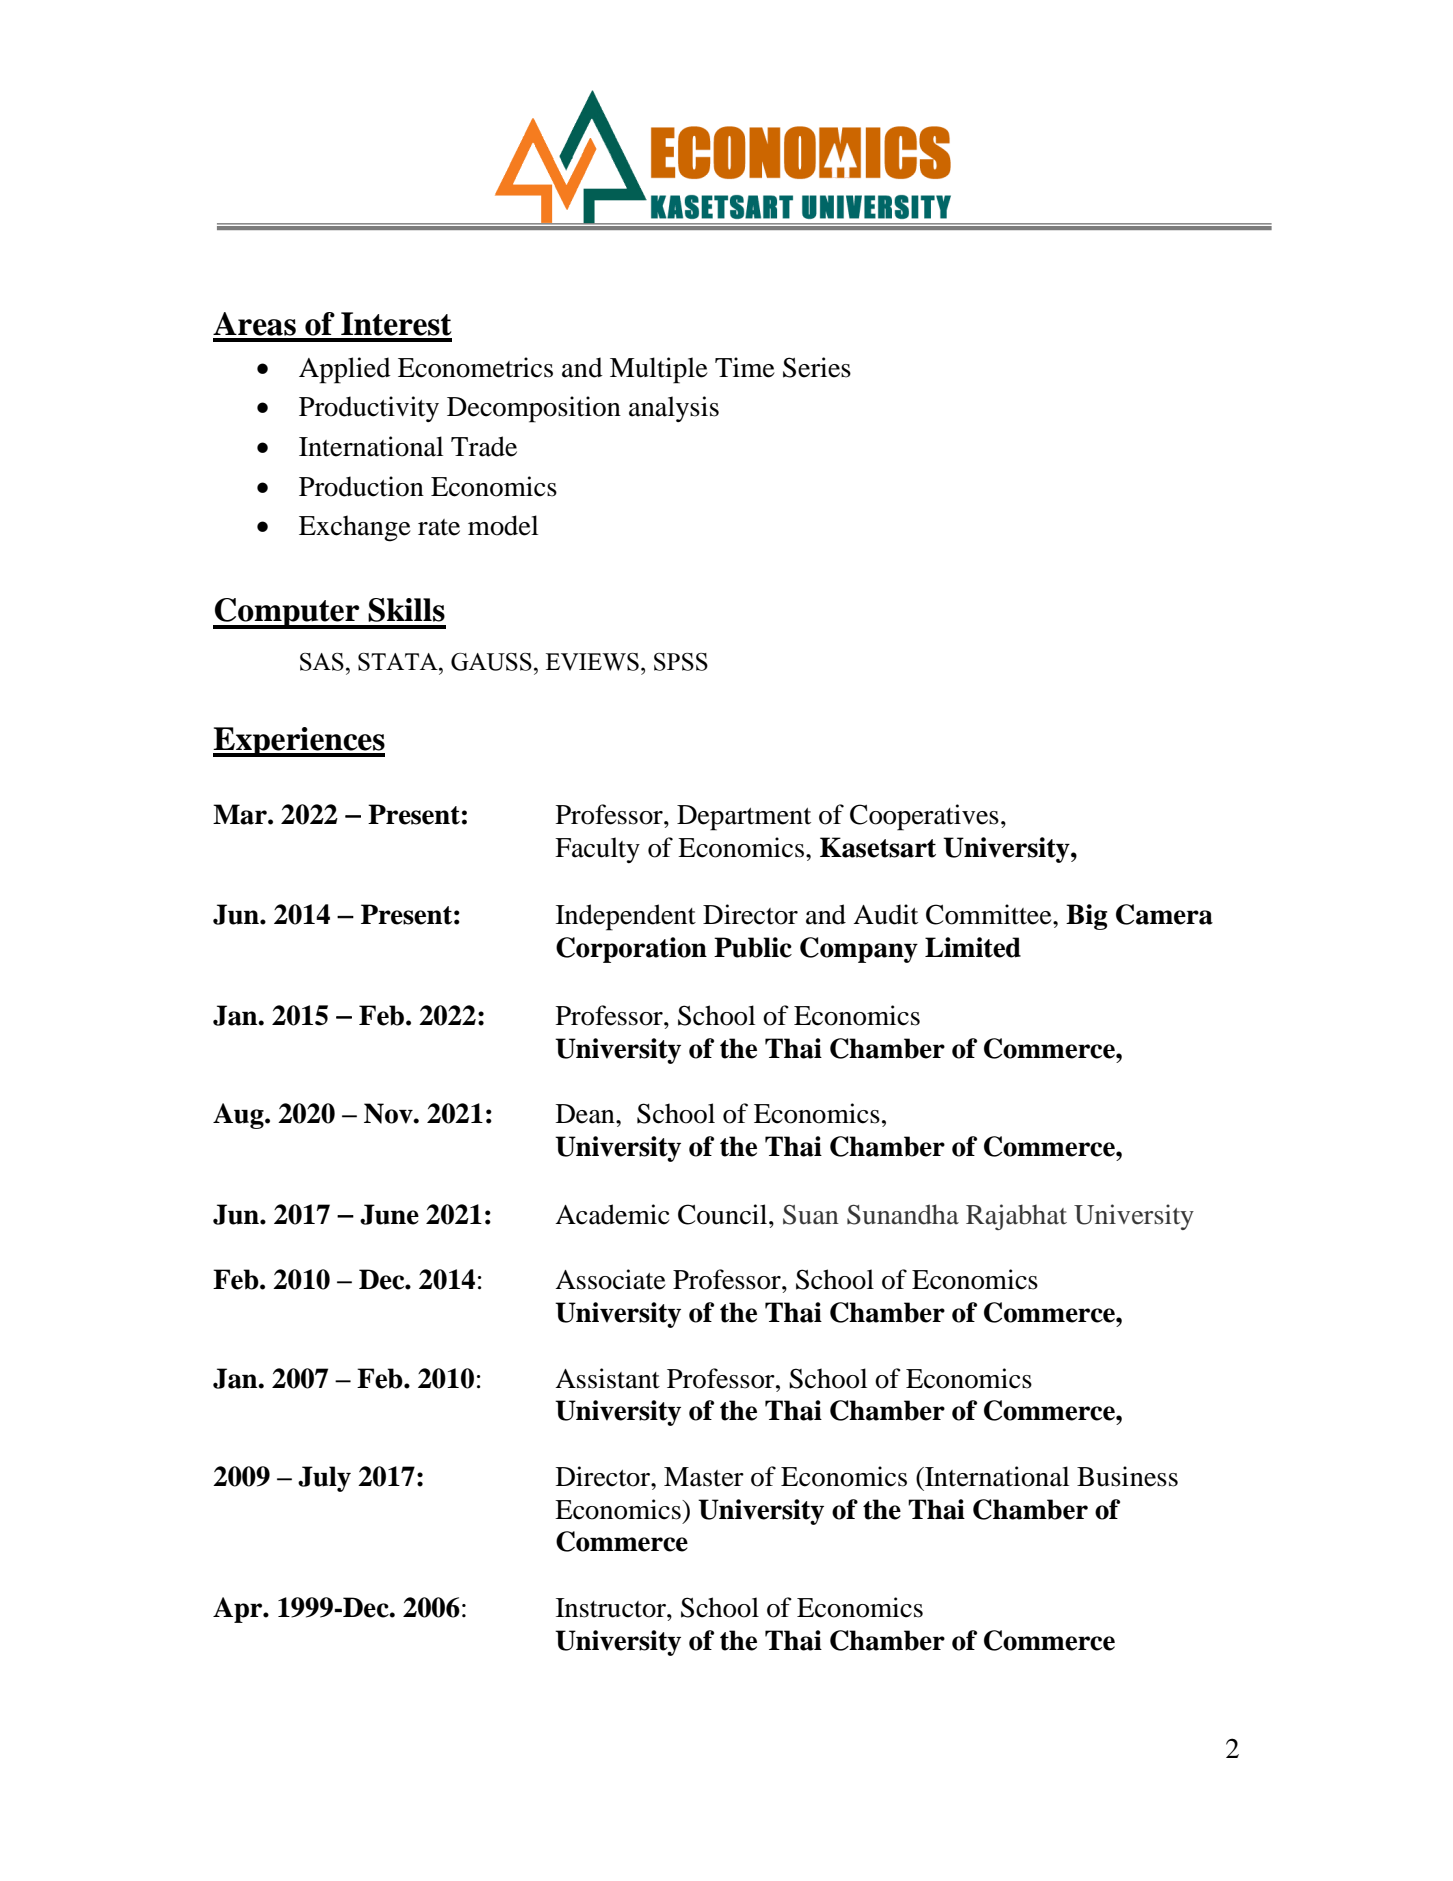 This document has height=1881, width=1453. I want to click on Limited, so click(973, 947).
